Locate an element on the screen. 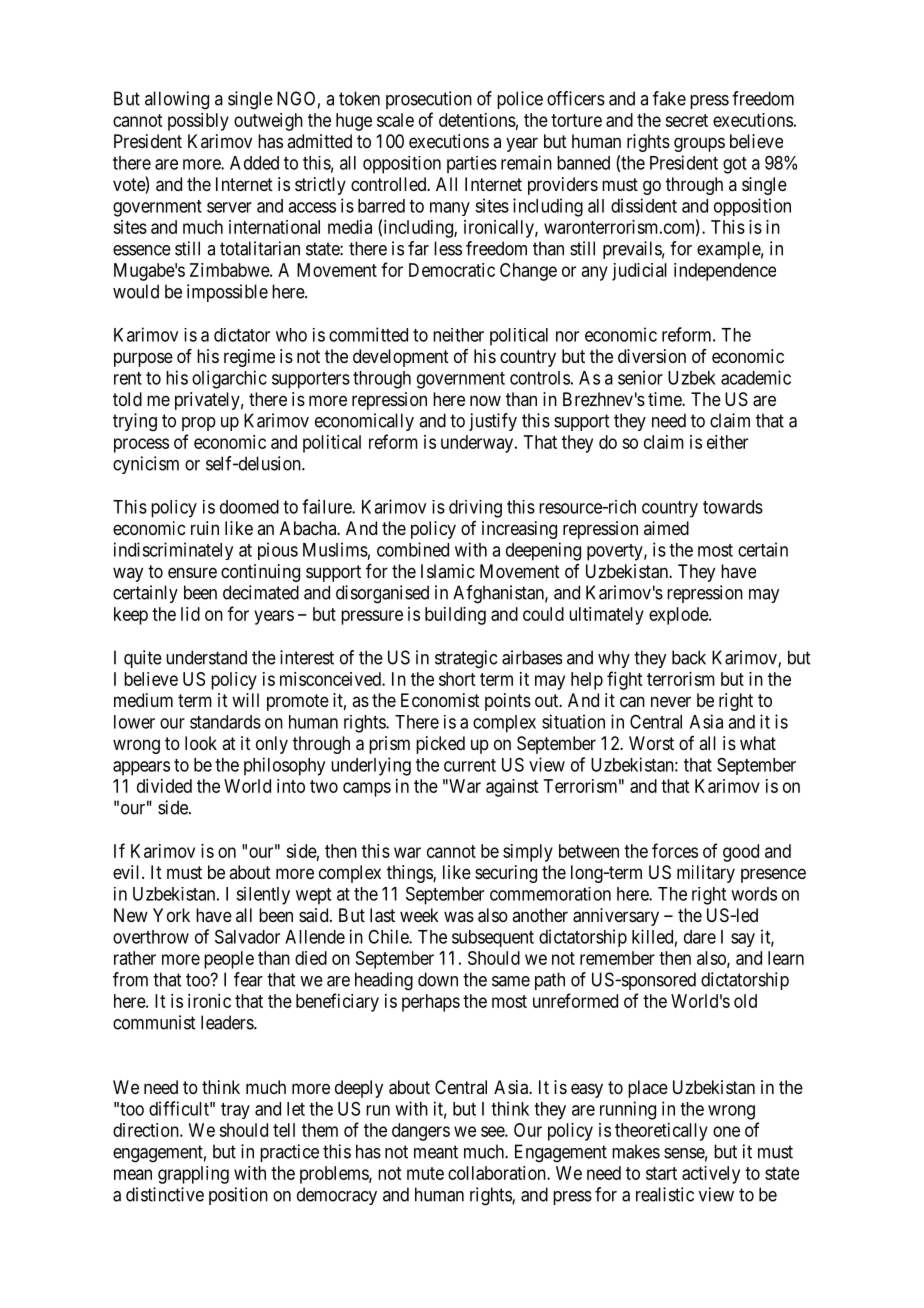  actively is located at coordinates (711, 1175).
